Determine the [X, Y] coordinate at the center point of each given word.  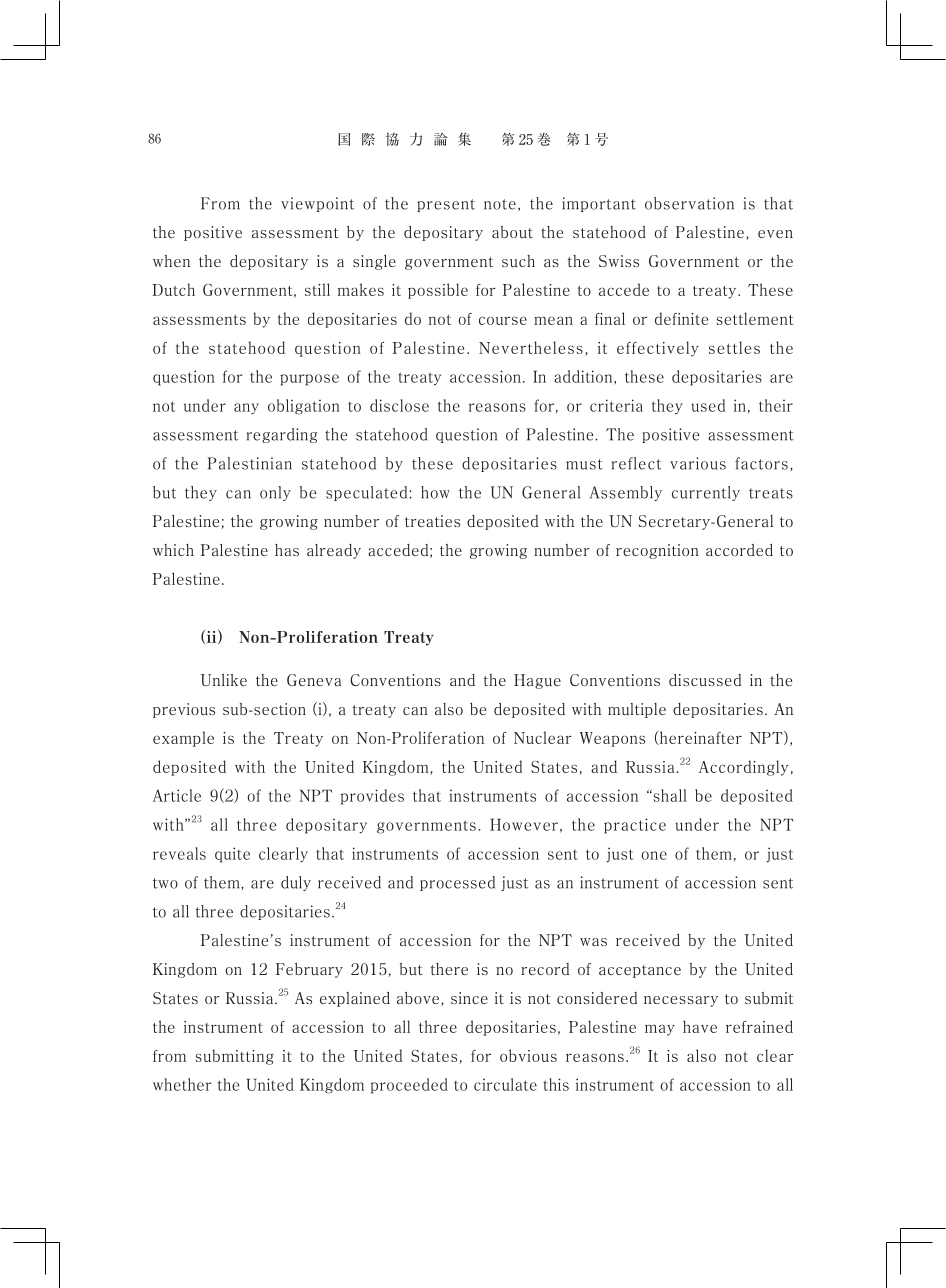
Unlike [224, 680]
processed [457, 883]
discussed [705, 680]
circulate [505, 1084]
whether [182, 1084]
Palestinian [249, 463]
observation [689, 203]
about [512, 232]
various [698, 463]
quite [232, 855]
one [654, 855]
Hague [537, 681]
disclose [399, 405]
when [171, 261]
